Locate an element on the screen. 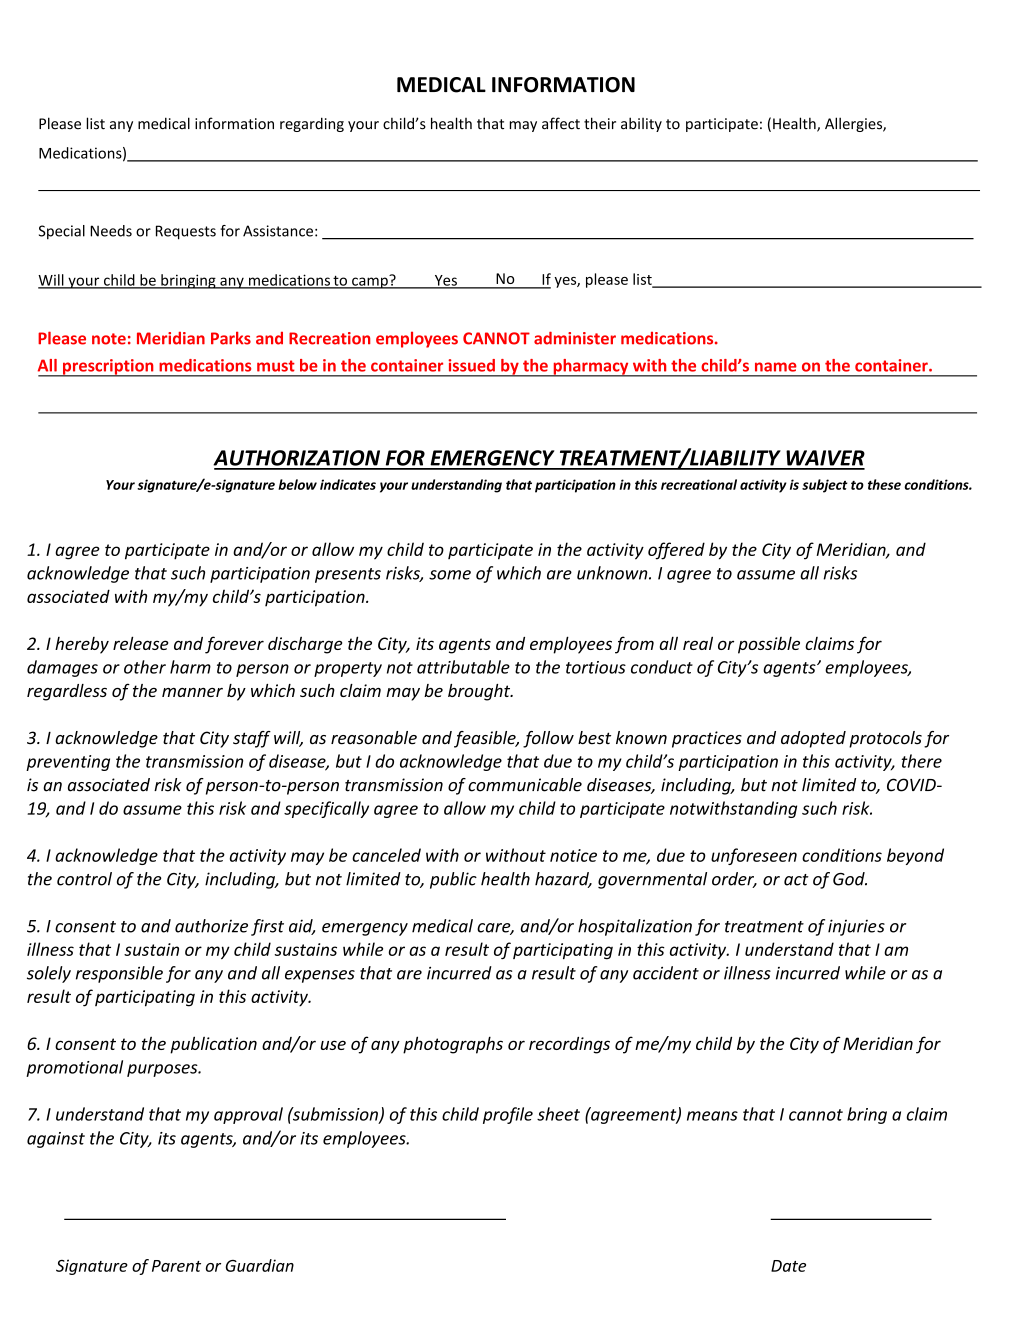 This screenshot has height=1327, width=1025. Parent is located at coordinates (176, 1266).
